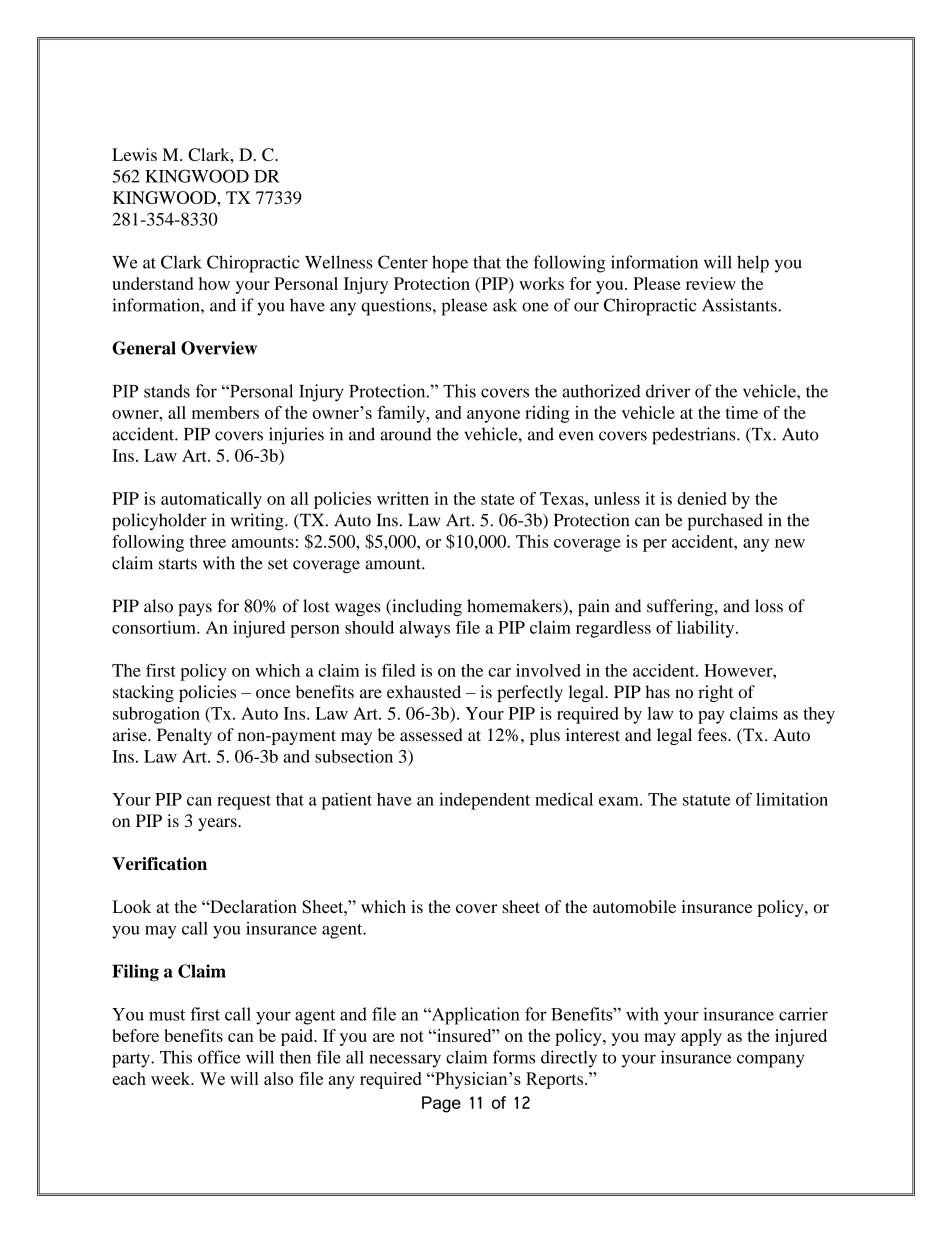  I want to click on Lewis, so click(134, 154).
